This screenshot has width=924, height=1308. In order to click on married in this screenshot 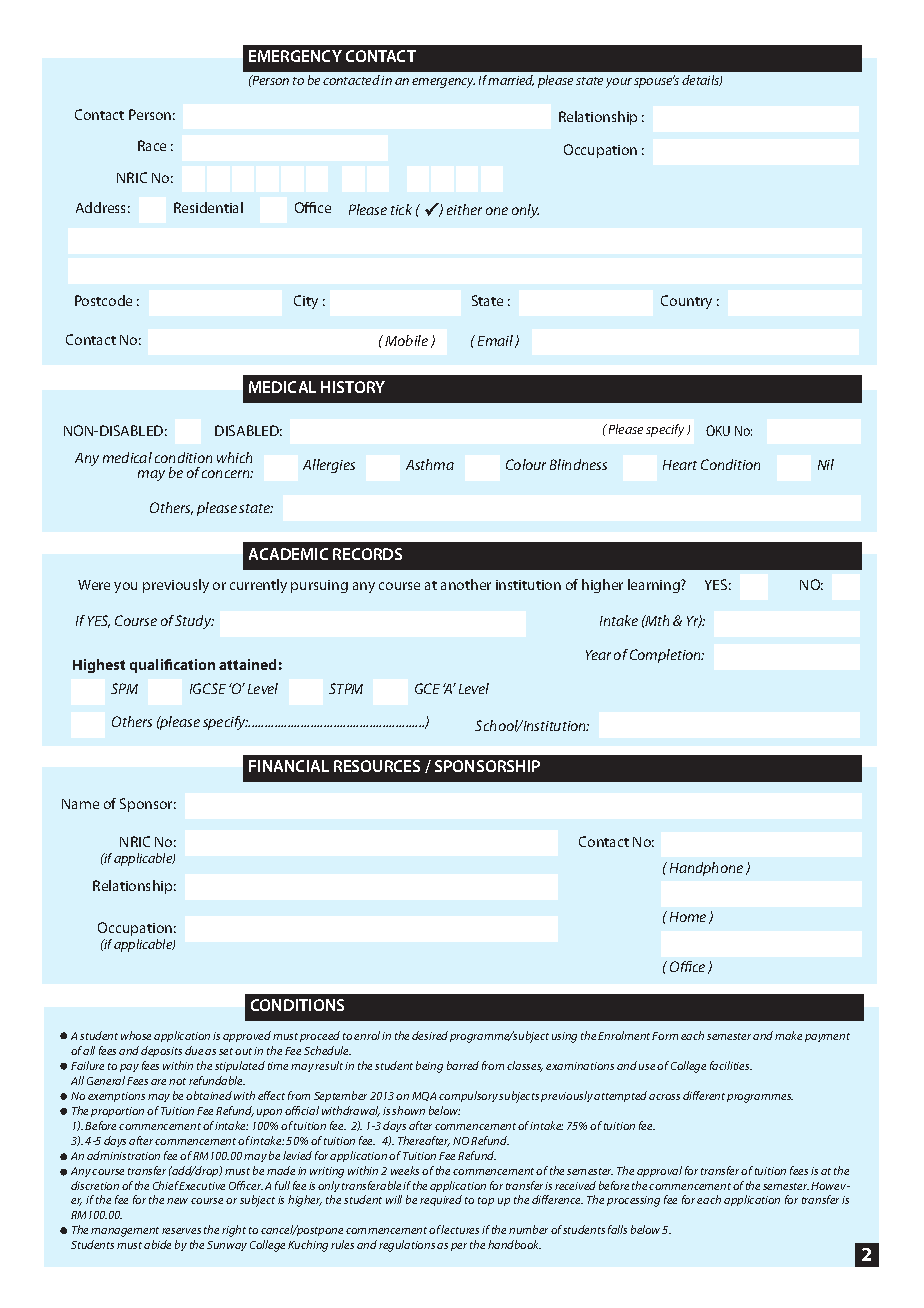, I will do `click(511, 80)`.
